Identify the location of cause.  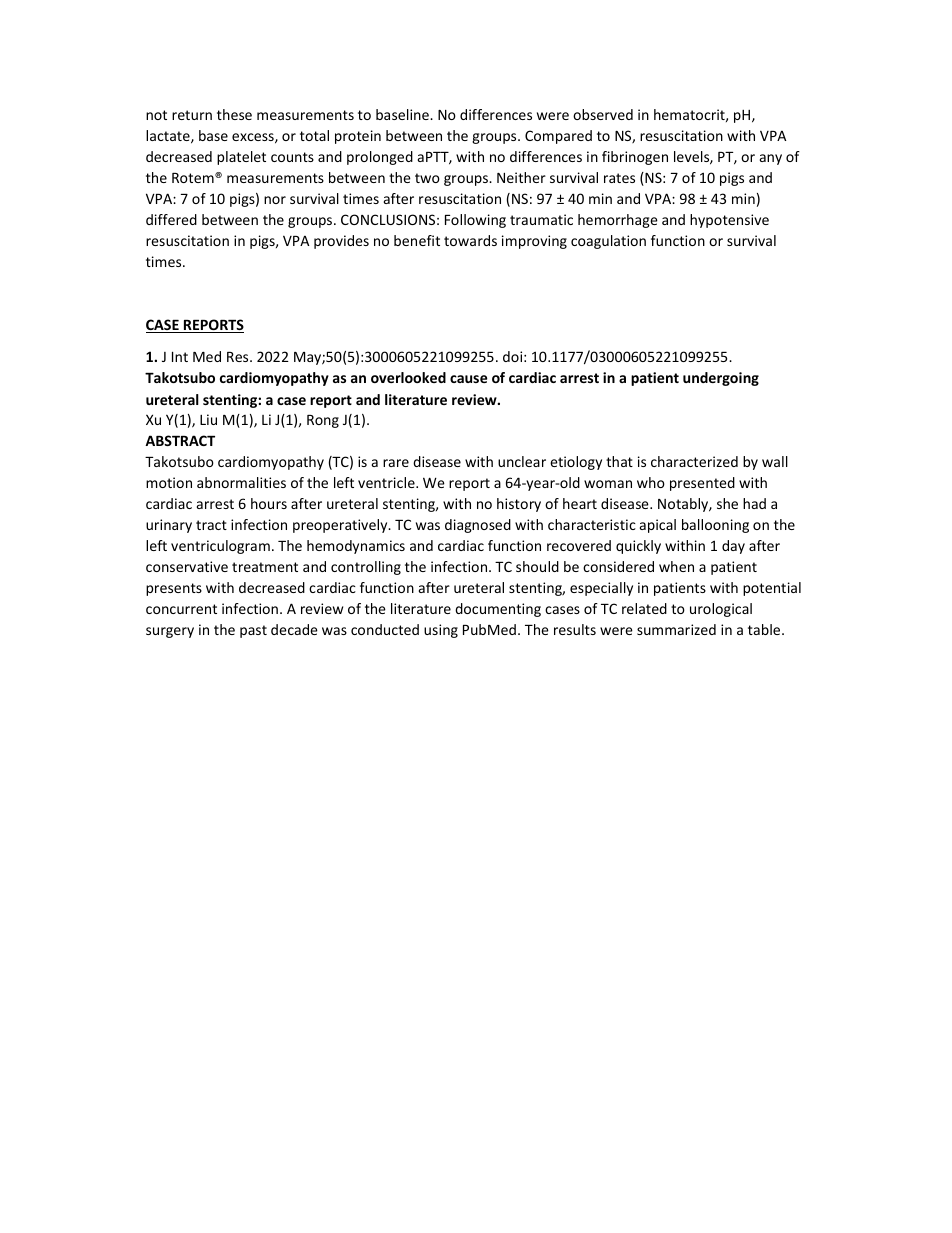
(468, 379).
